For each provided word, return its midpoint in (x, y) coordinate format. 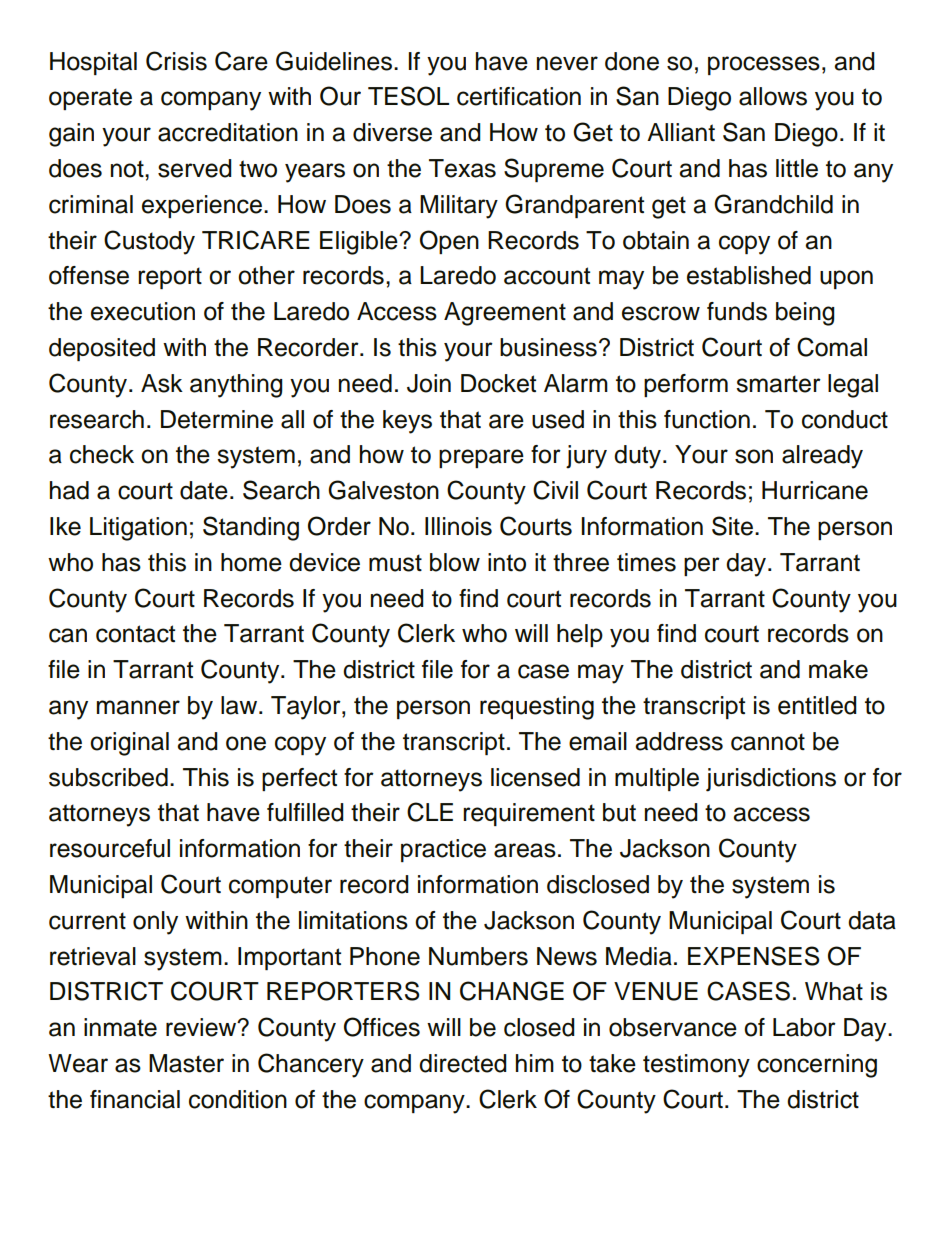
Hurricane (815, 490)
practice (443, 850)
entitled (817, 705)
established (749, 275)
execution (143, 311)
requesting (537, 708)
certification (519, 96)
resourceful (110, 848)
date (204, 490)
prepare (481, 458)
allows (773, 96)
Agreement (505, 314)
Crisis (176, 61)
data (872, 920)
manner (138, 707)
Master (186, 1063)
